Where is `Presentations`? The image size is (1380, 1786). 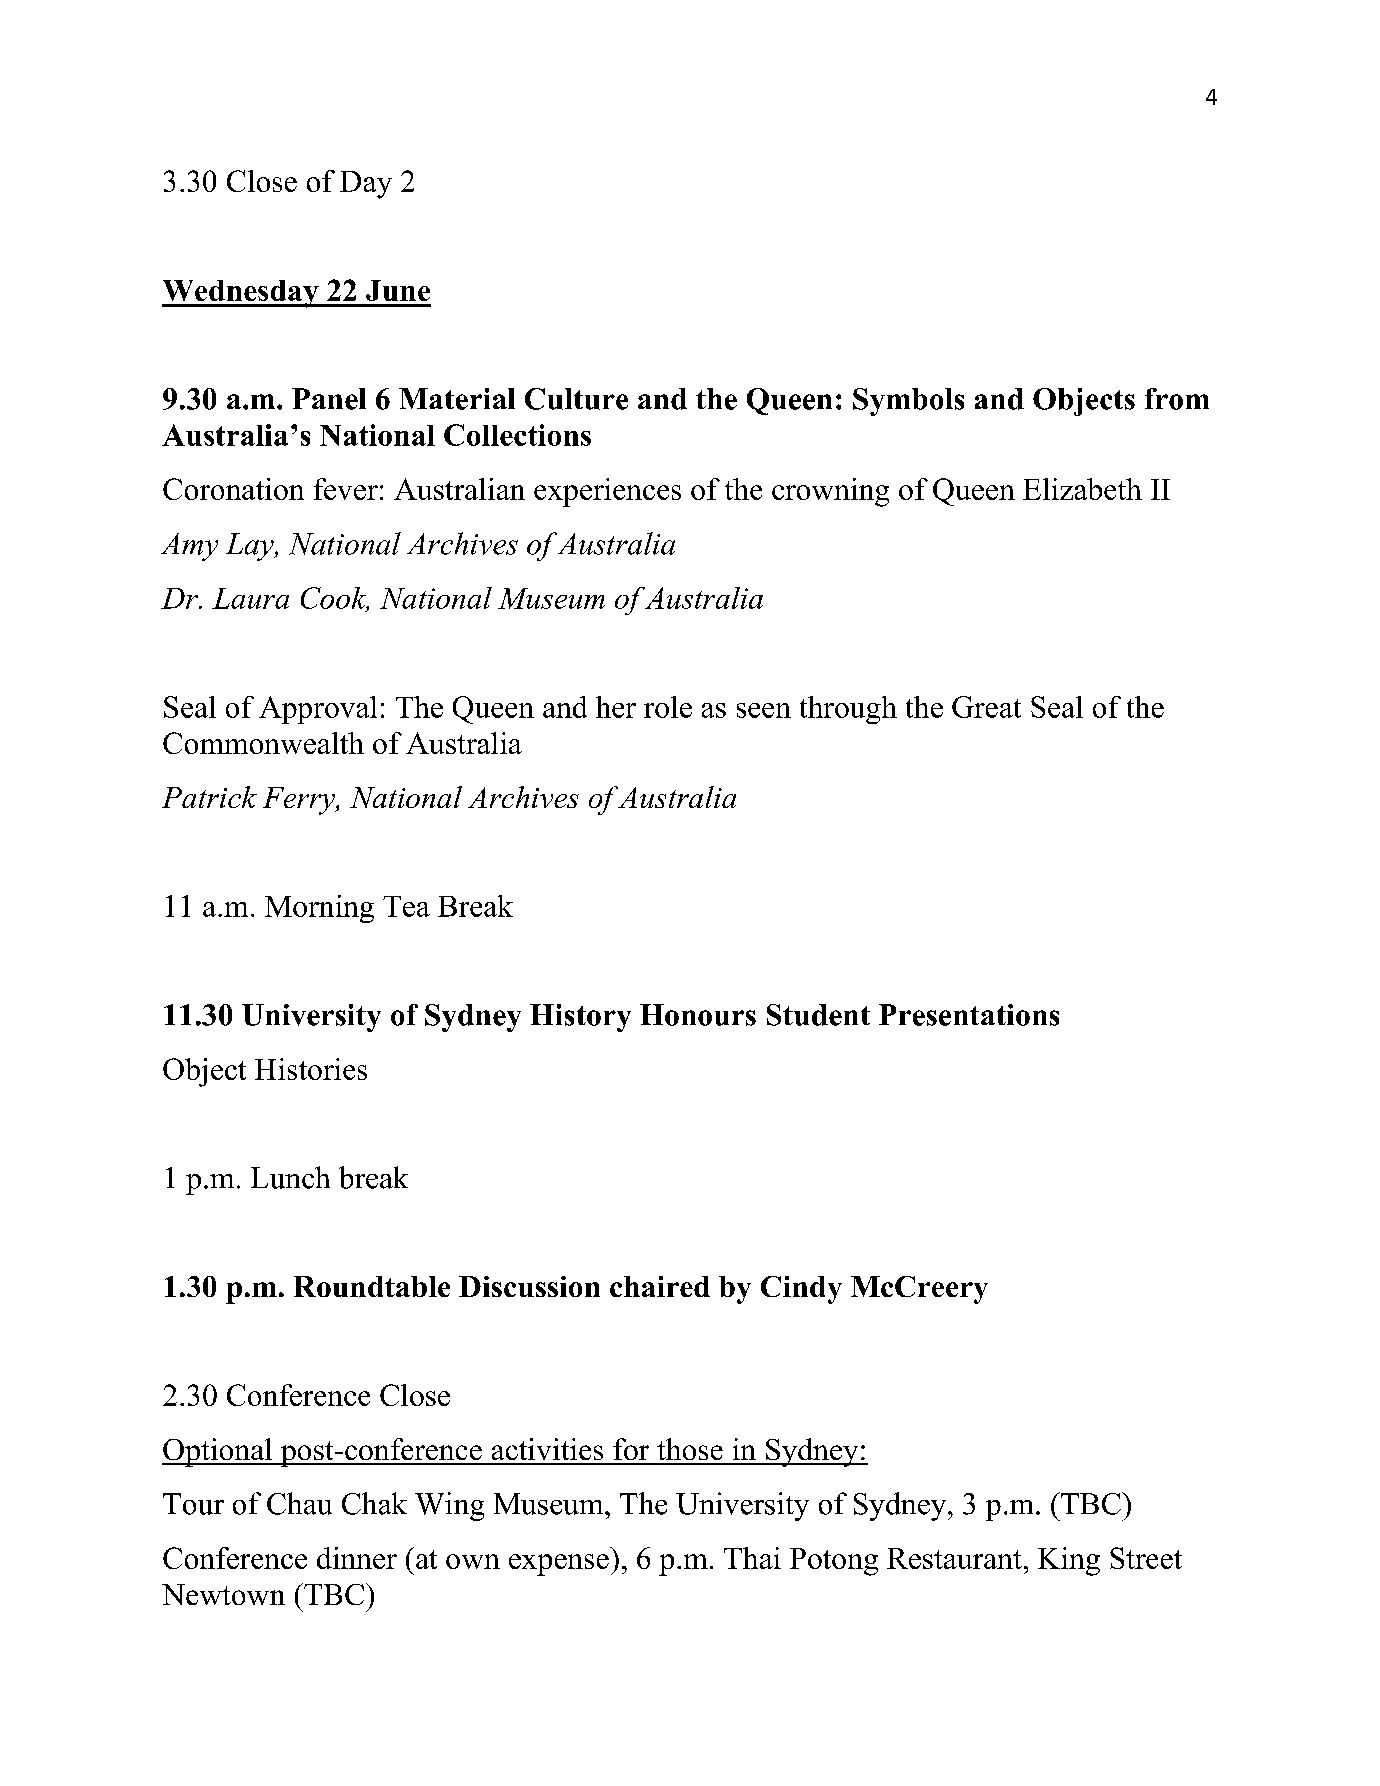 Presentations is located at coordinates (969, 1015).
